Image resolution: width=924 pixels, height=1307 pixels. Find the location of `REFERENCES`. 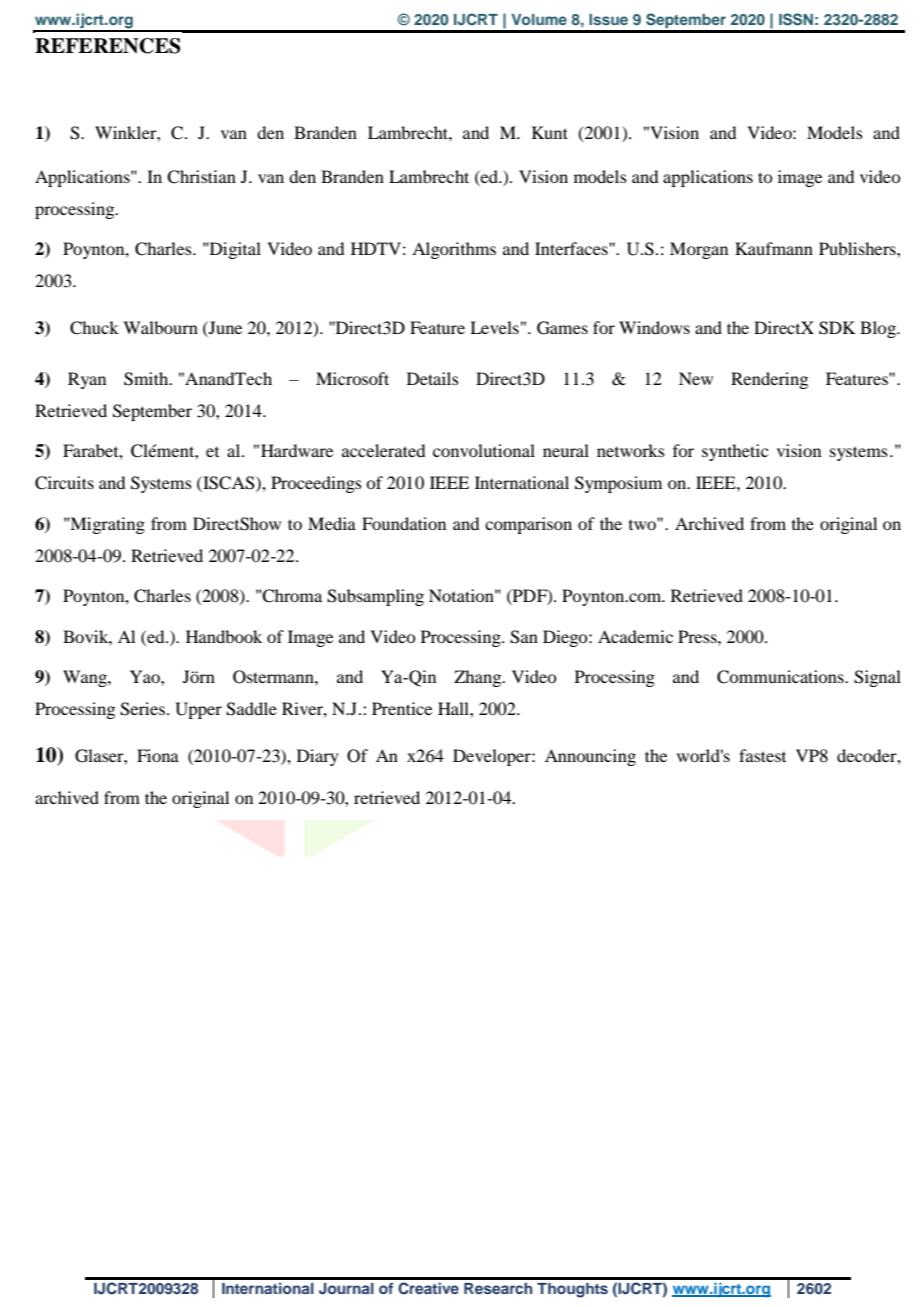

REFERENCES is located at coordinates (108, 46).
